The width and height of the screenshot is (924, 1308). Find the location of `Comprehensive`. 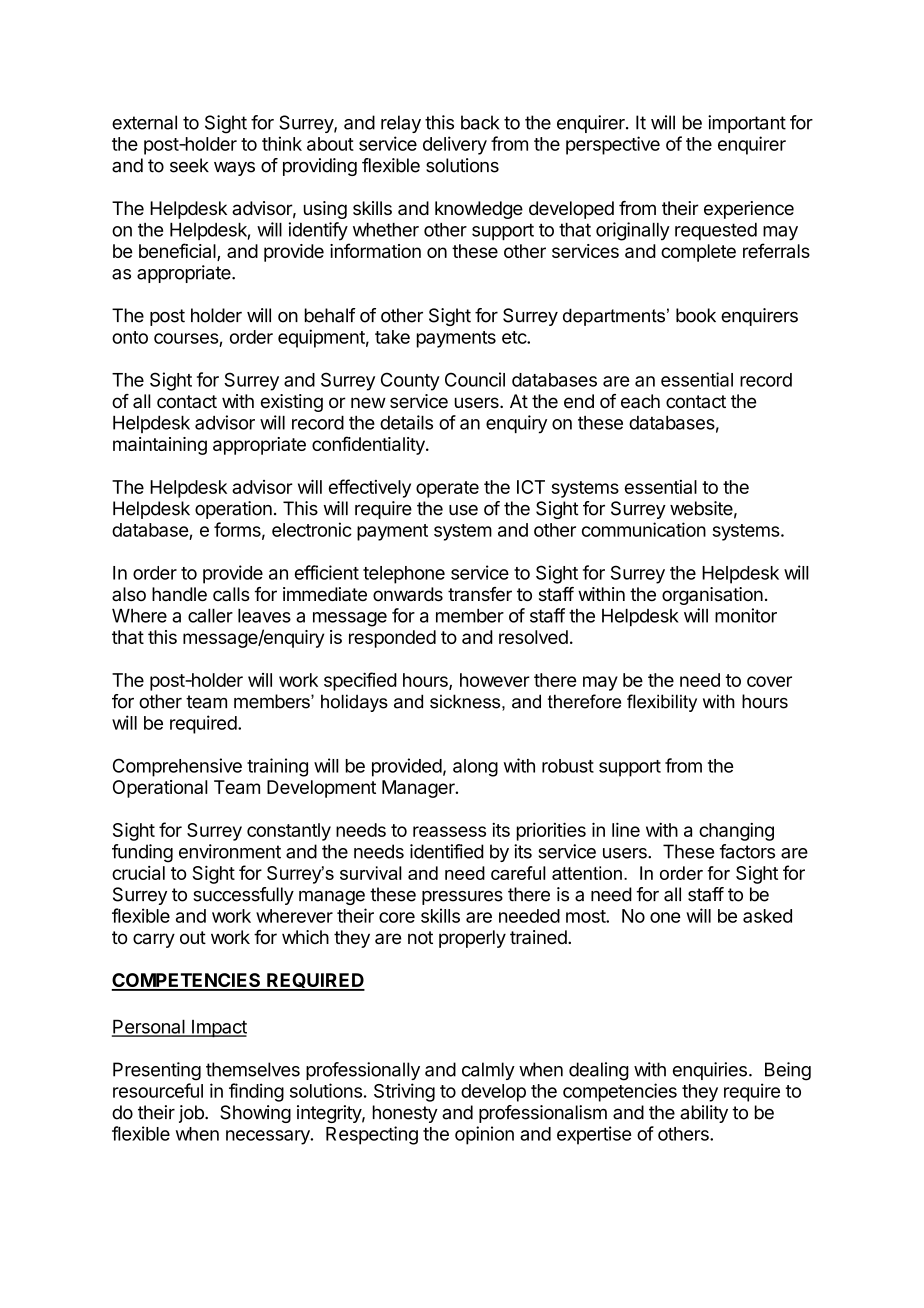

Comprehensive is located at coordinates (177, 767).
